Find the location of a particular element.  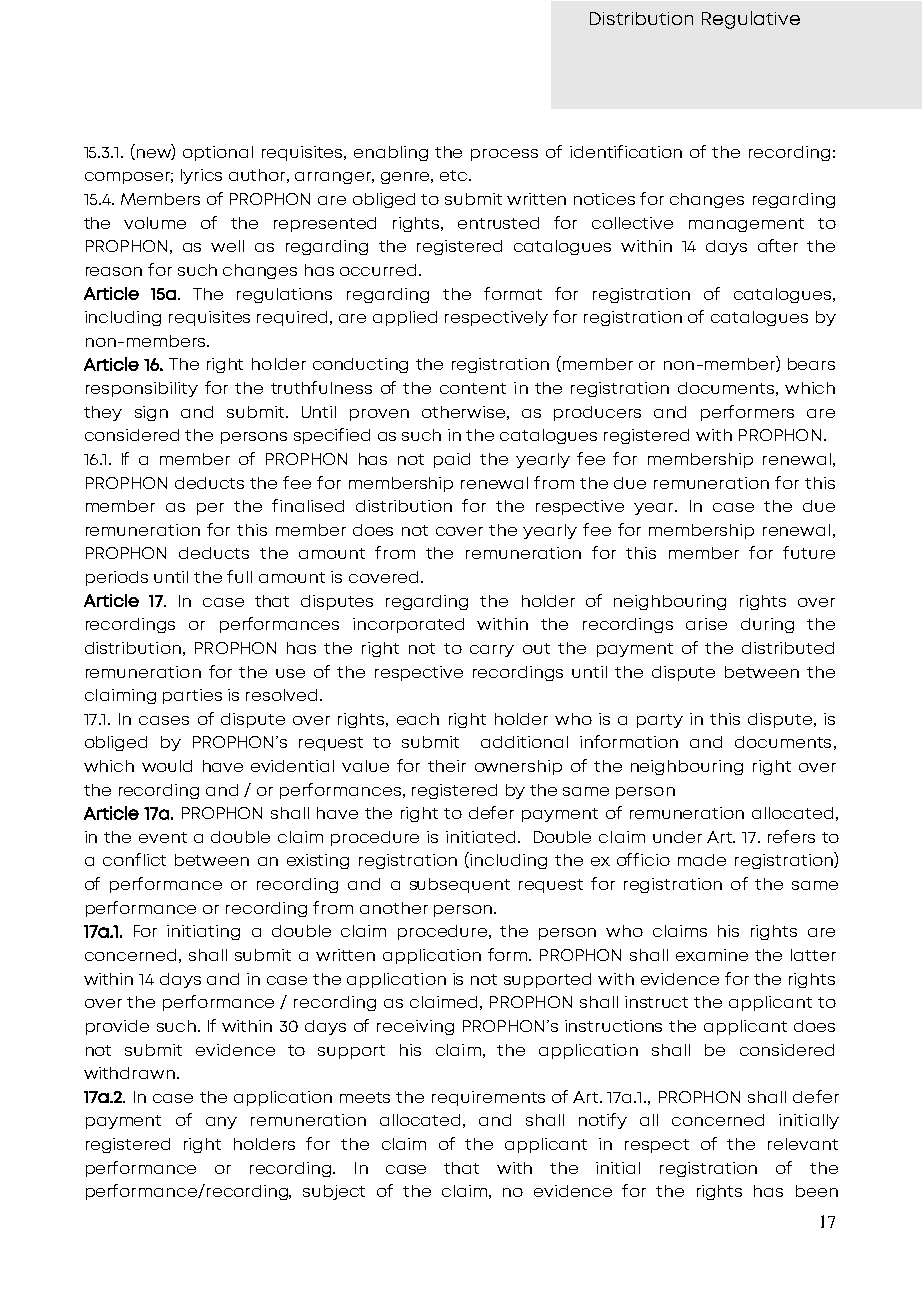

optional is located at coordinates (218, 153).
